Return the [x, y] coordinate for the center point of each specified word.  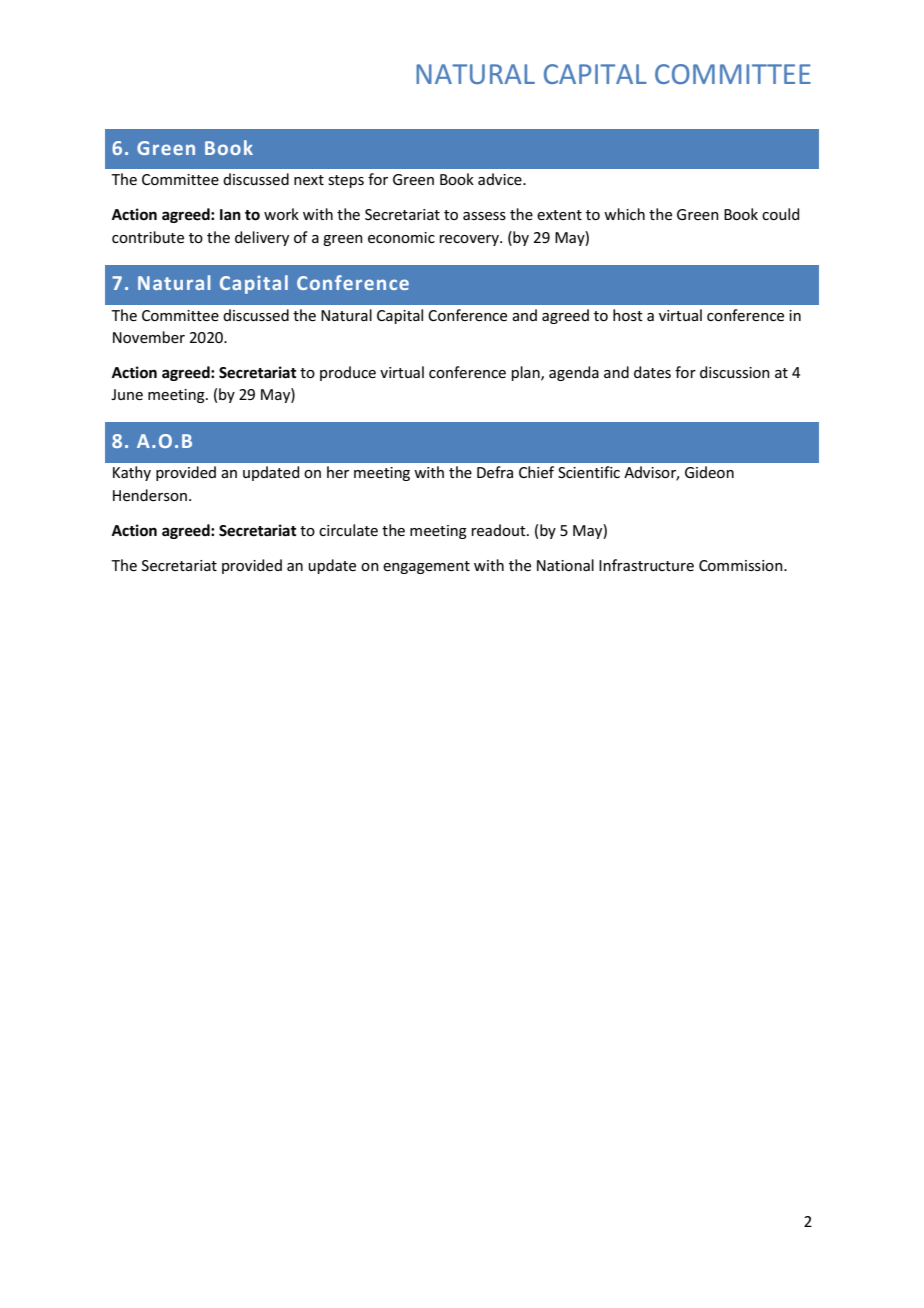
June [127, 394]
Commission [742, 565]
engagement [426, 567]
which [624, 214]
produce [348, 373]
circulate [348, 530]
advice [501, 179]
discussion [735, 372]
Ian [230, 214]
